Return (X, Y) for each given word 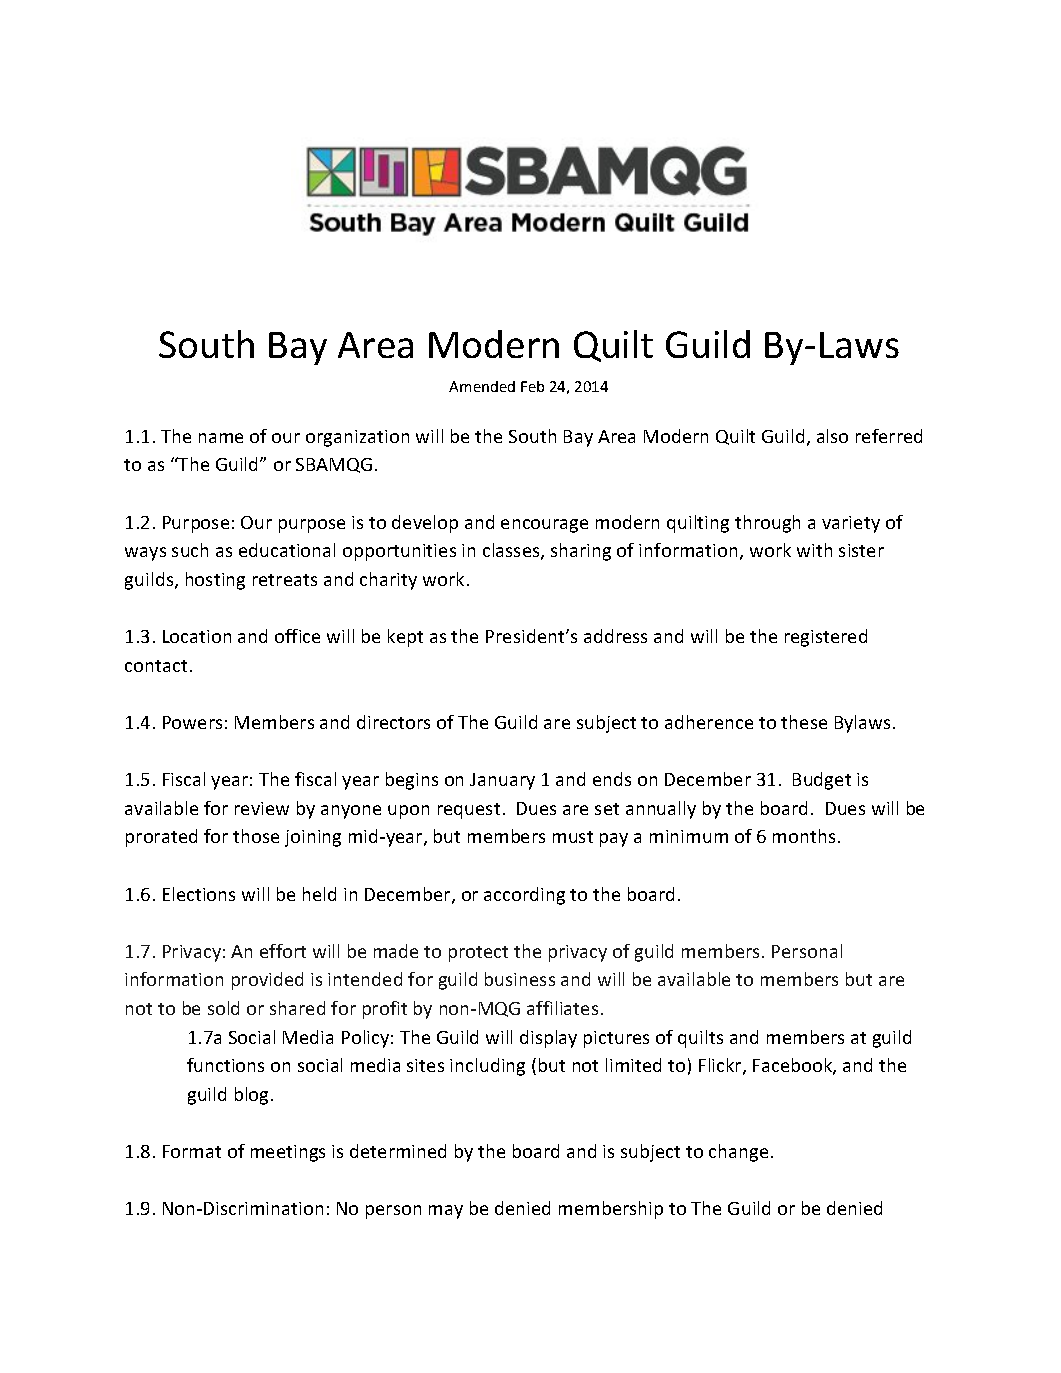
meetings (288, 1153)
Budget (822, 781)
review (262, 808)
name (221, 438)
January (502, 781)
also (832, 436)
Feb (532, 386)
